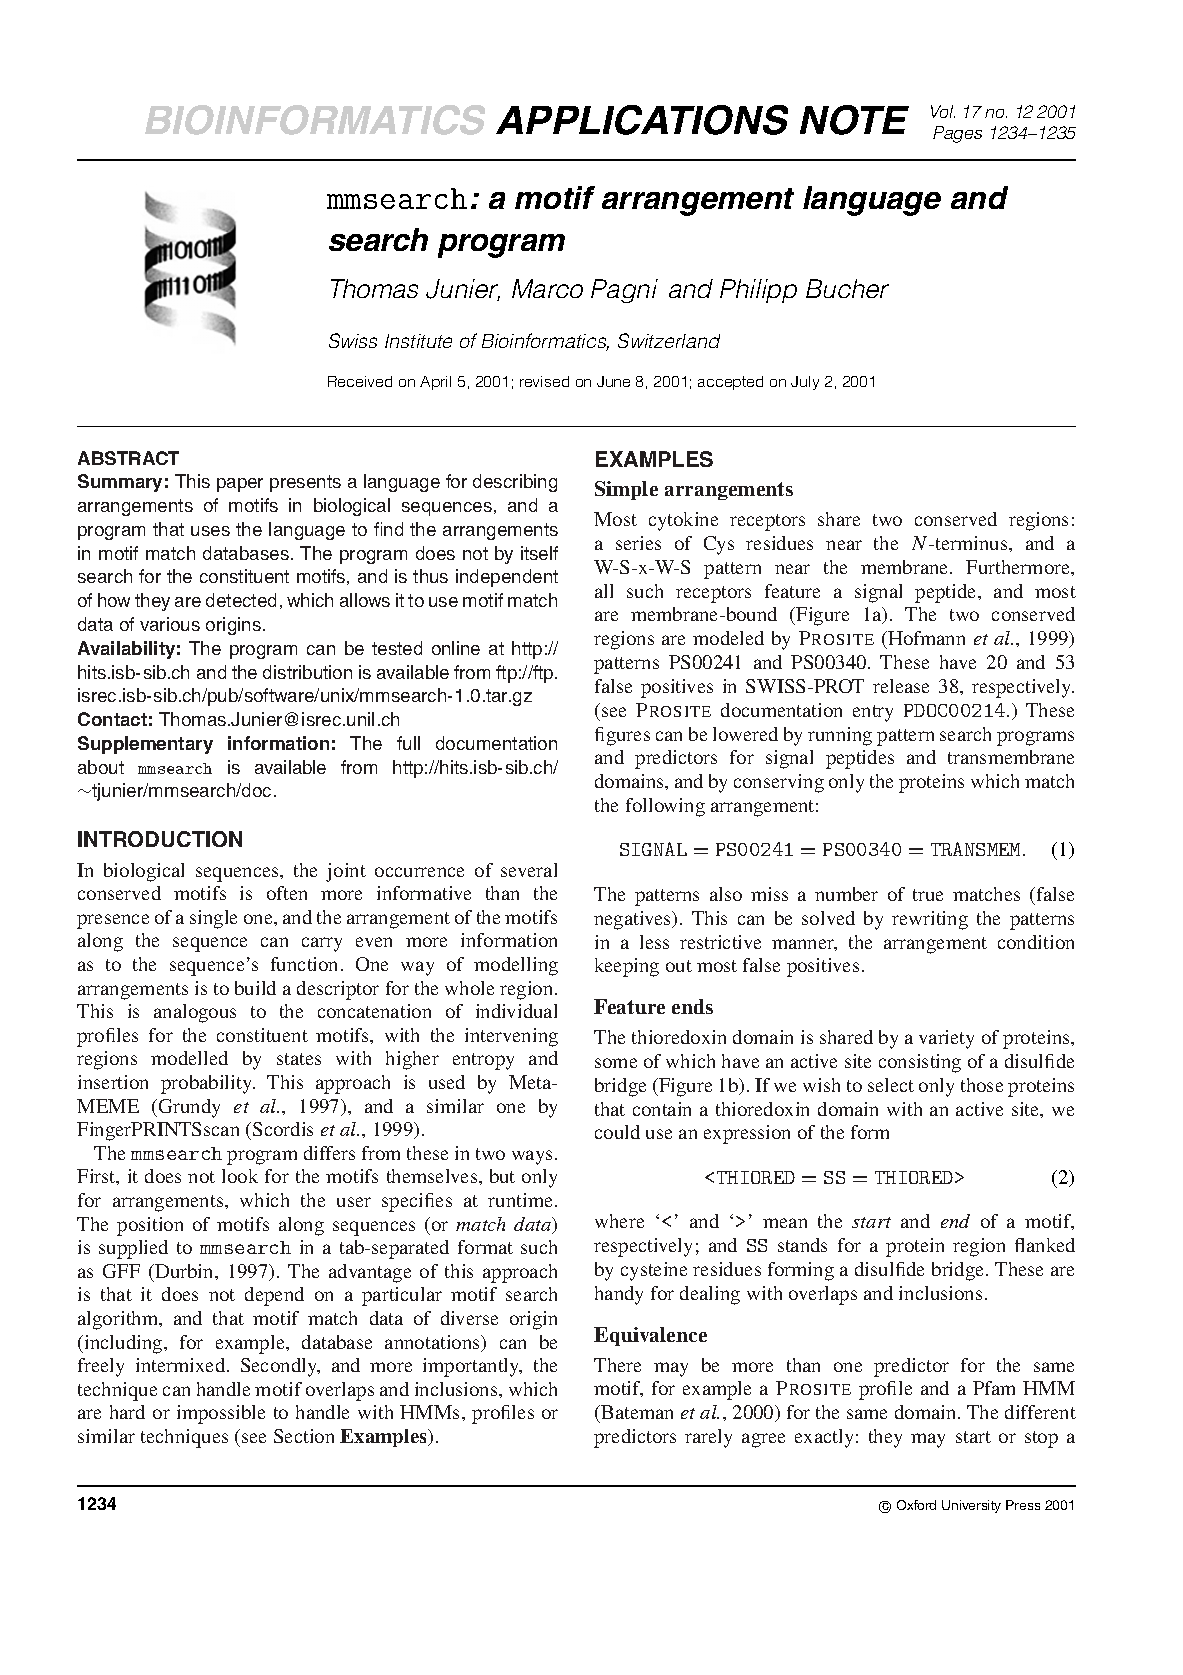 The image size is (1183, 1675). Describe the element at coordinates (418, 341) in the screenshot. I see `Institute` at that location.
